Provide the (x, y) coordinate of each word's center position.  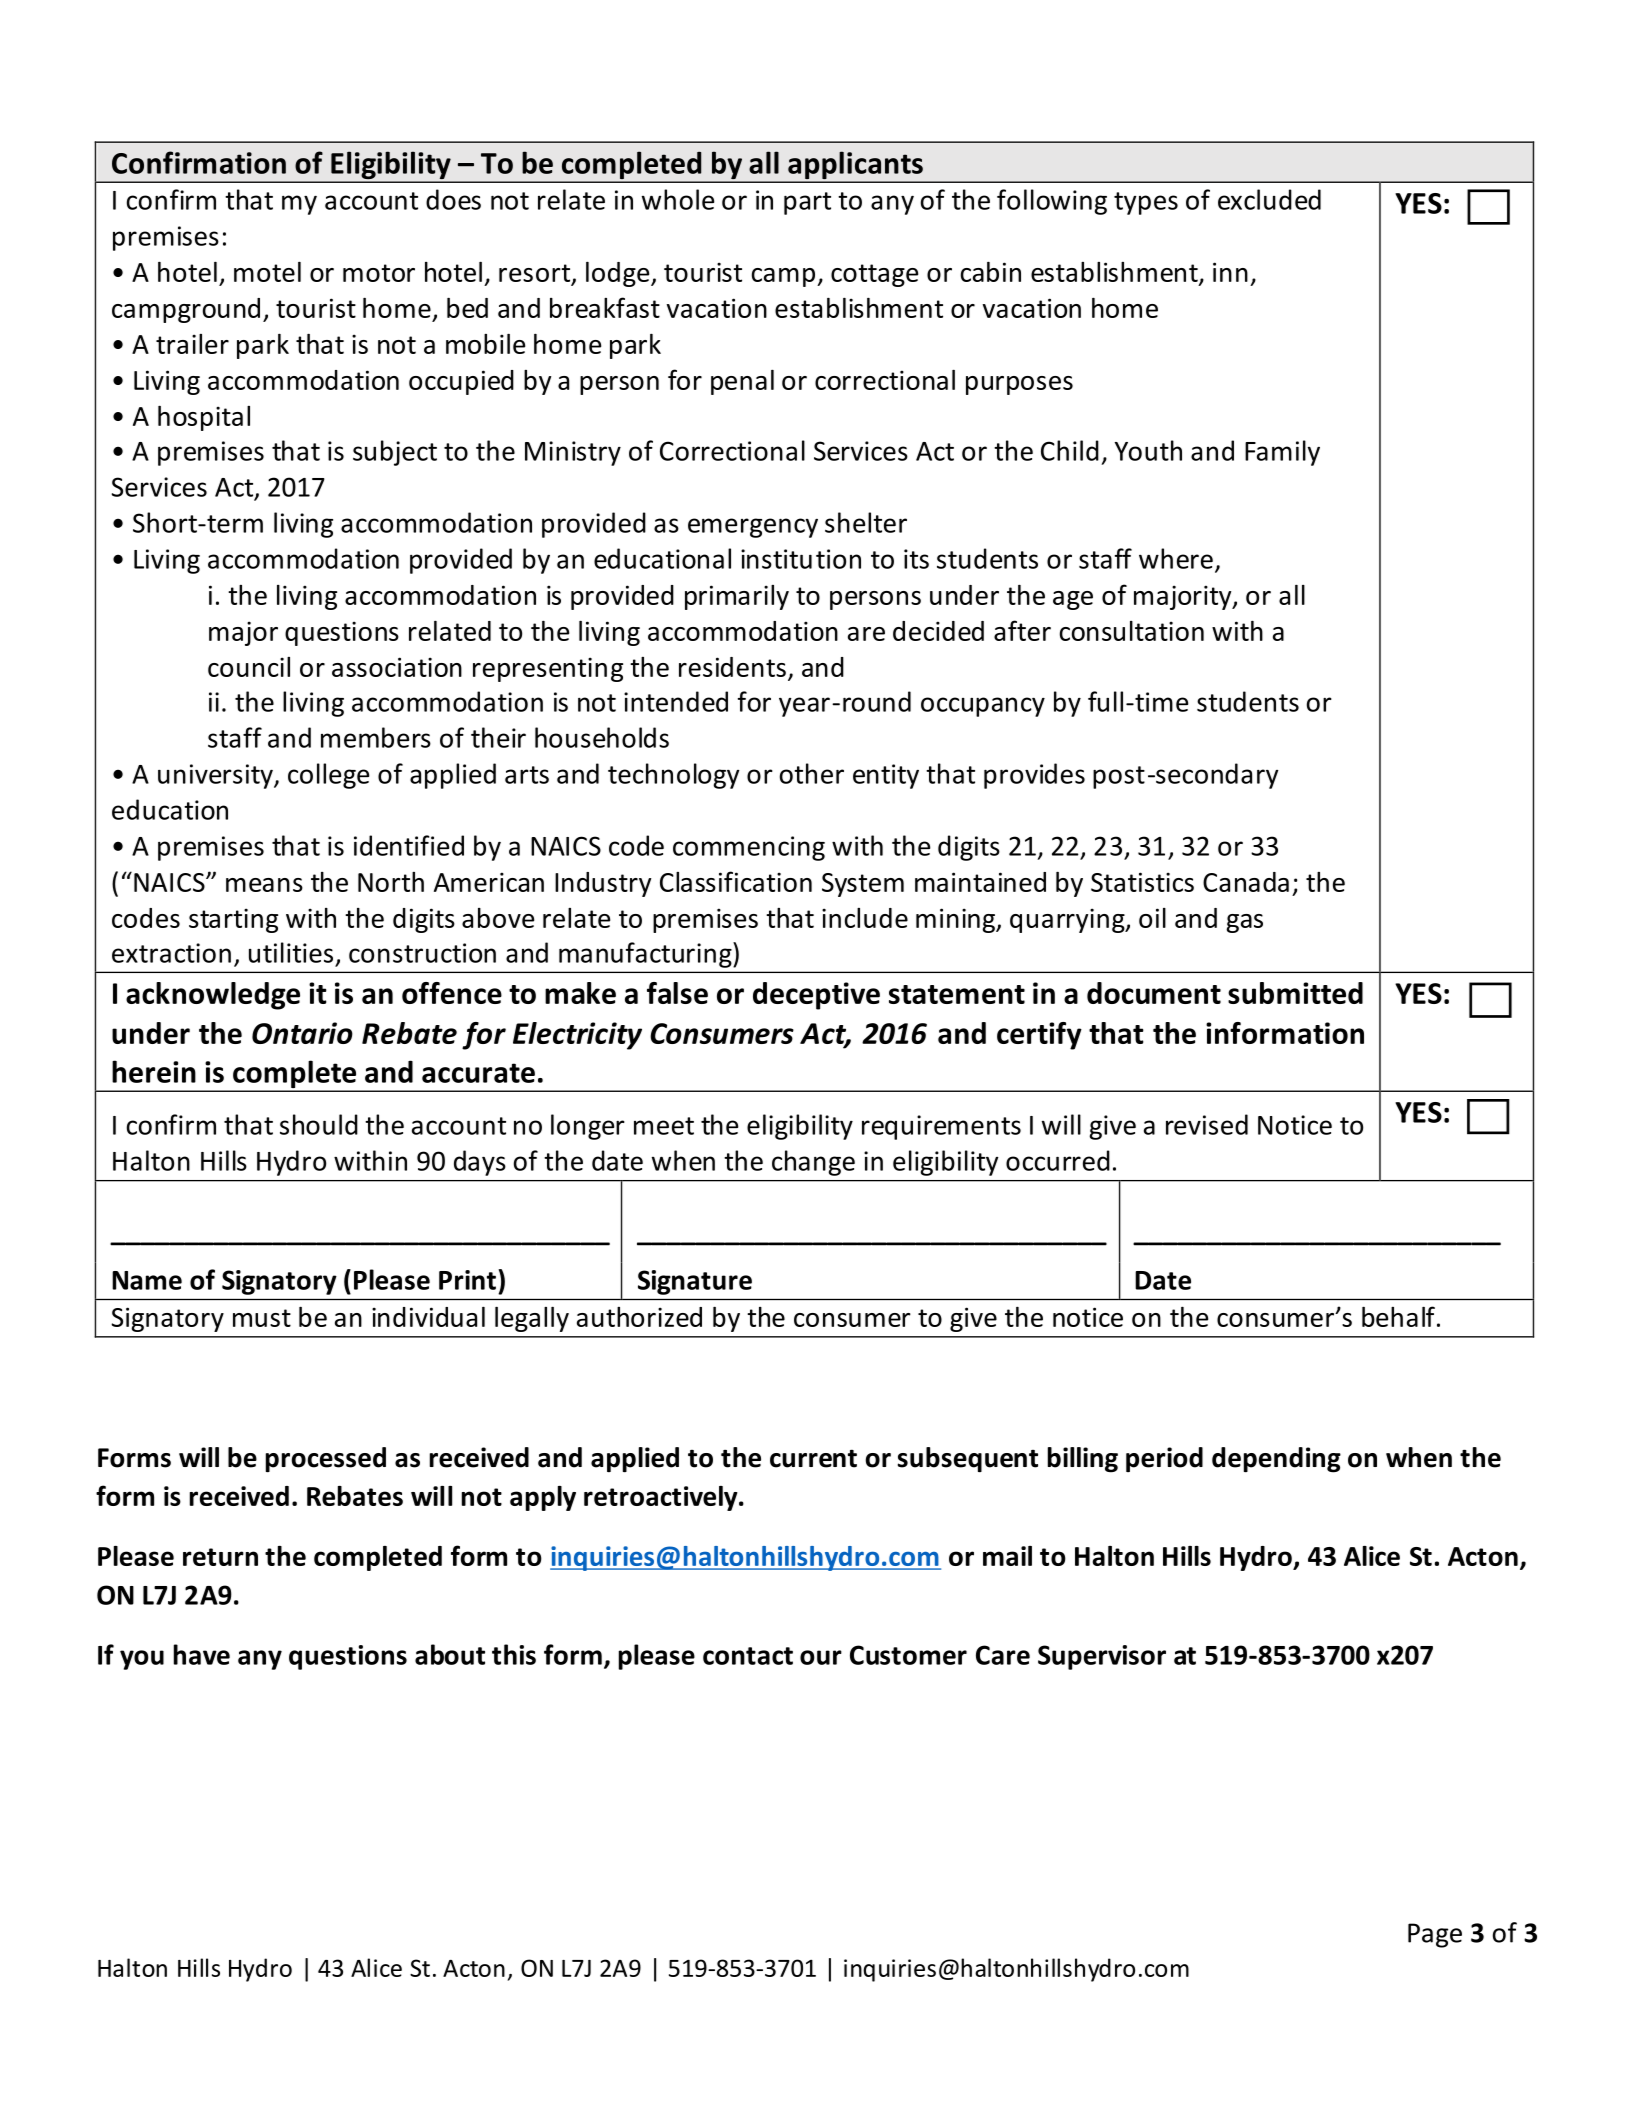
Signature (695, 1282)
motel (267, 272)
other (812, 773)
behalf (1398, 1316)
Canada (1246, 882)
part (807, 203)
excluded (1269, 199)
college (328, 776)
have (202, 1654)
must (262, 1318)
